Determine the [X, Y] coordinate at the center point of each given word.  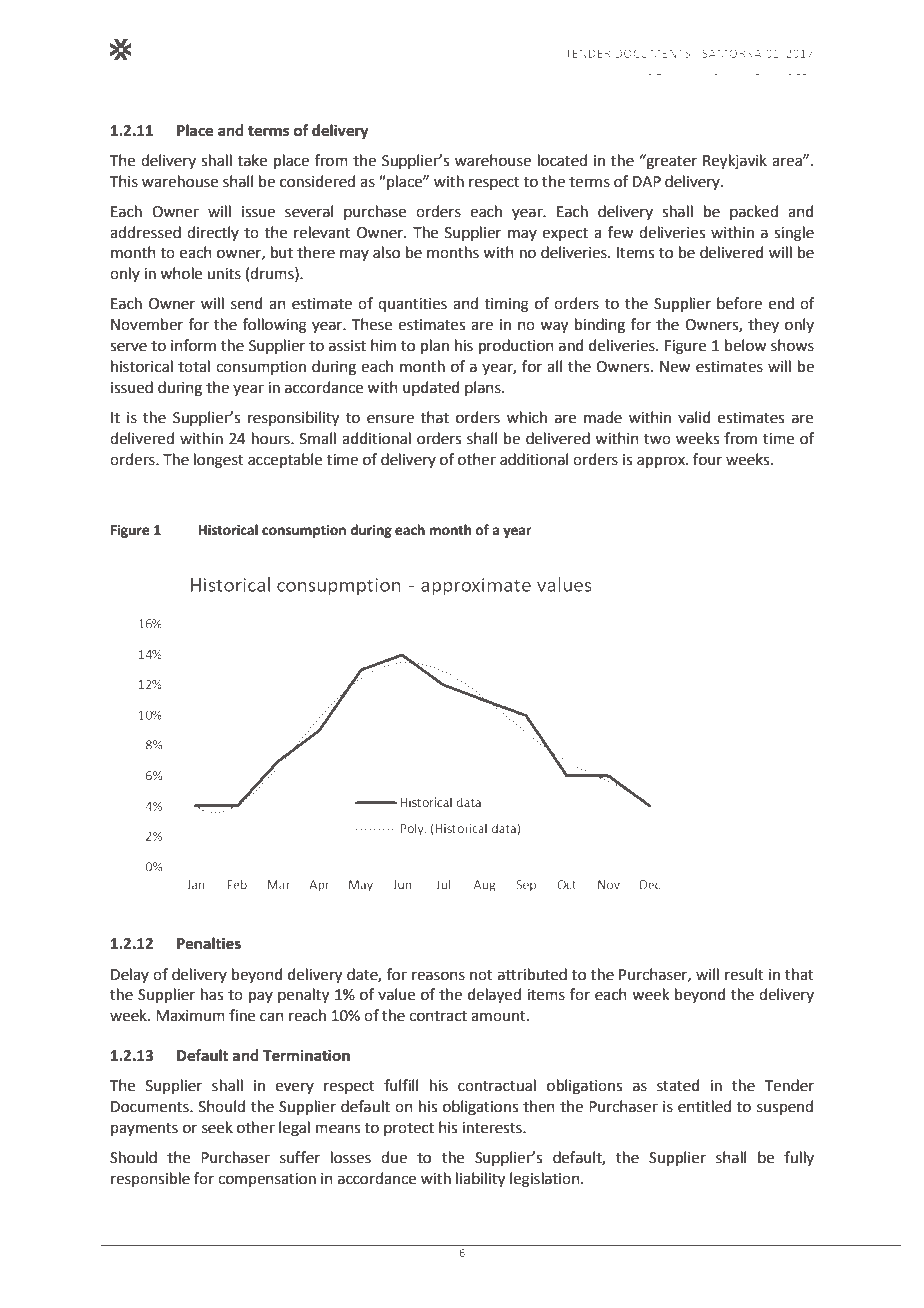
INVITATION [723, 86]
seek [217, 1127]
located [562, 160]
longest [219, 461]
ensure [390, 419]
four [707, 459]
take [252, 160]
